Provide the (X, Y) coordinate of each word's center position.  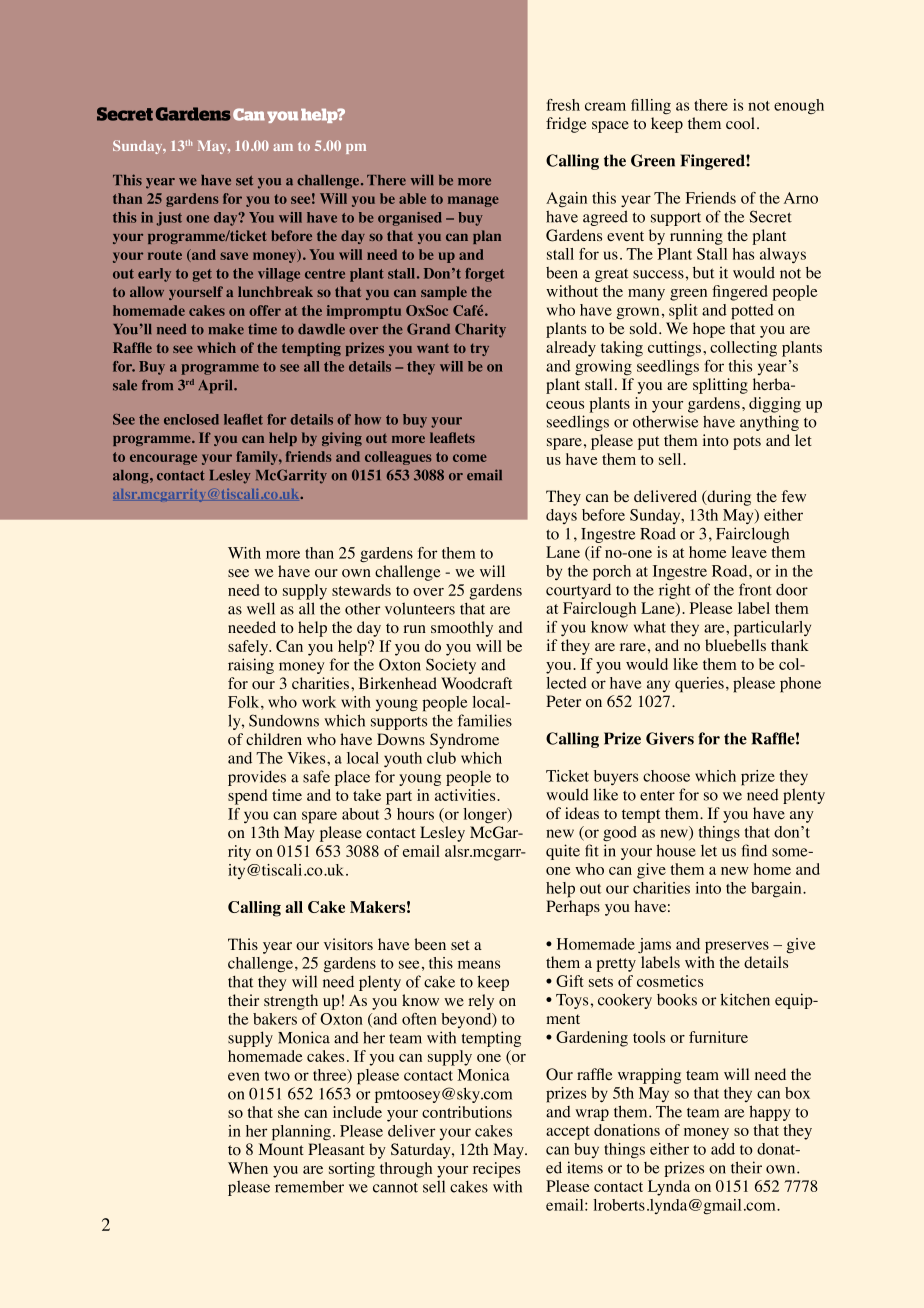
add (723, 1149)
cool (740, 123)
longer (486, 815)
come (470, 458)
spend (247, 797)
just (169, 219)
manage (473, 201)
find (754, 850)
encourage (163, 459)
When (248, 1168)
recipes (496, 1170)
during (728, 498)
